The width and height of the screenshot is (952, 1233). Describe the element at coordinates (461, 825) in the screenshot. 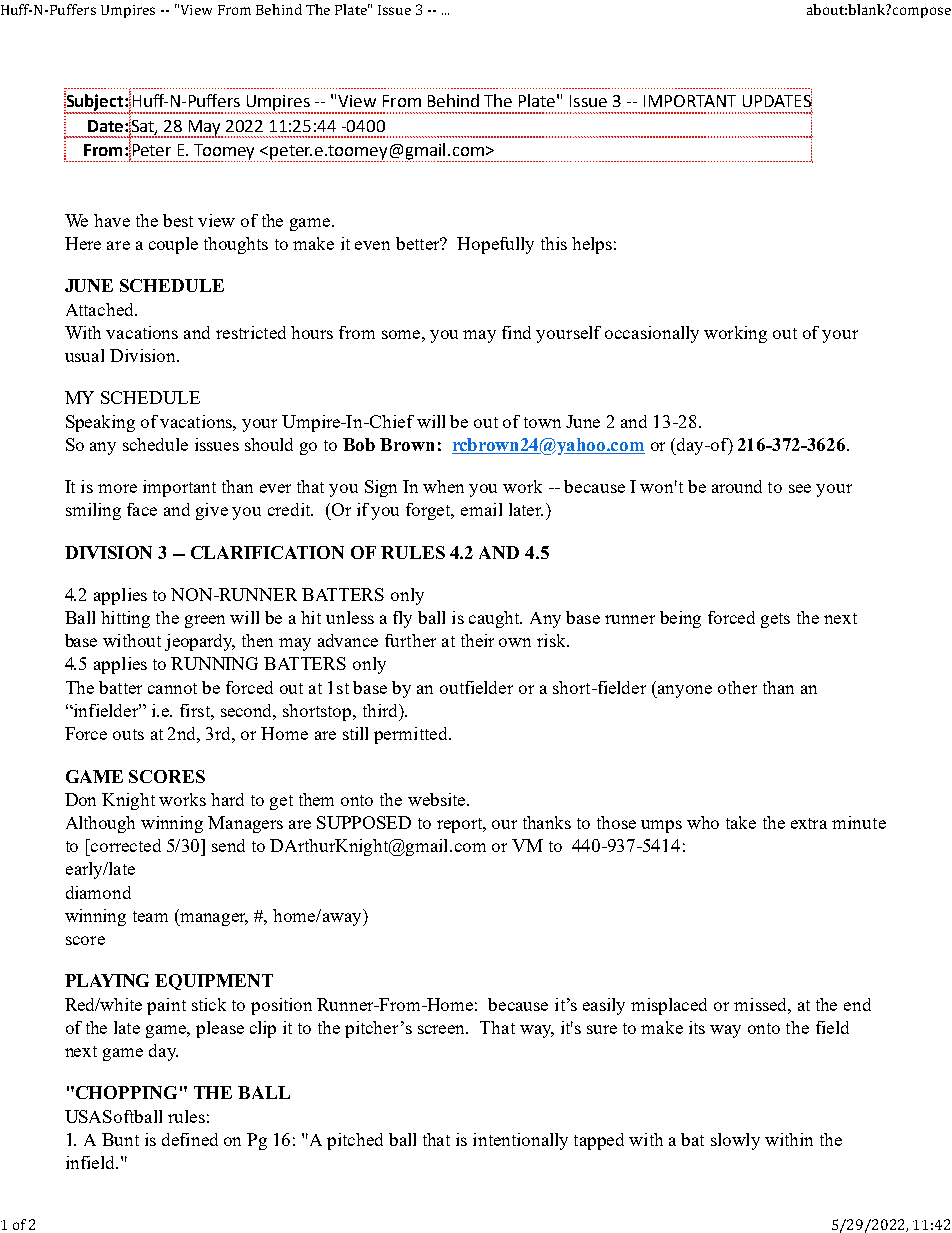

I see `report` at that location.
